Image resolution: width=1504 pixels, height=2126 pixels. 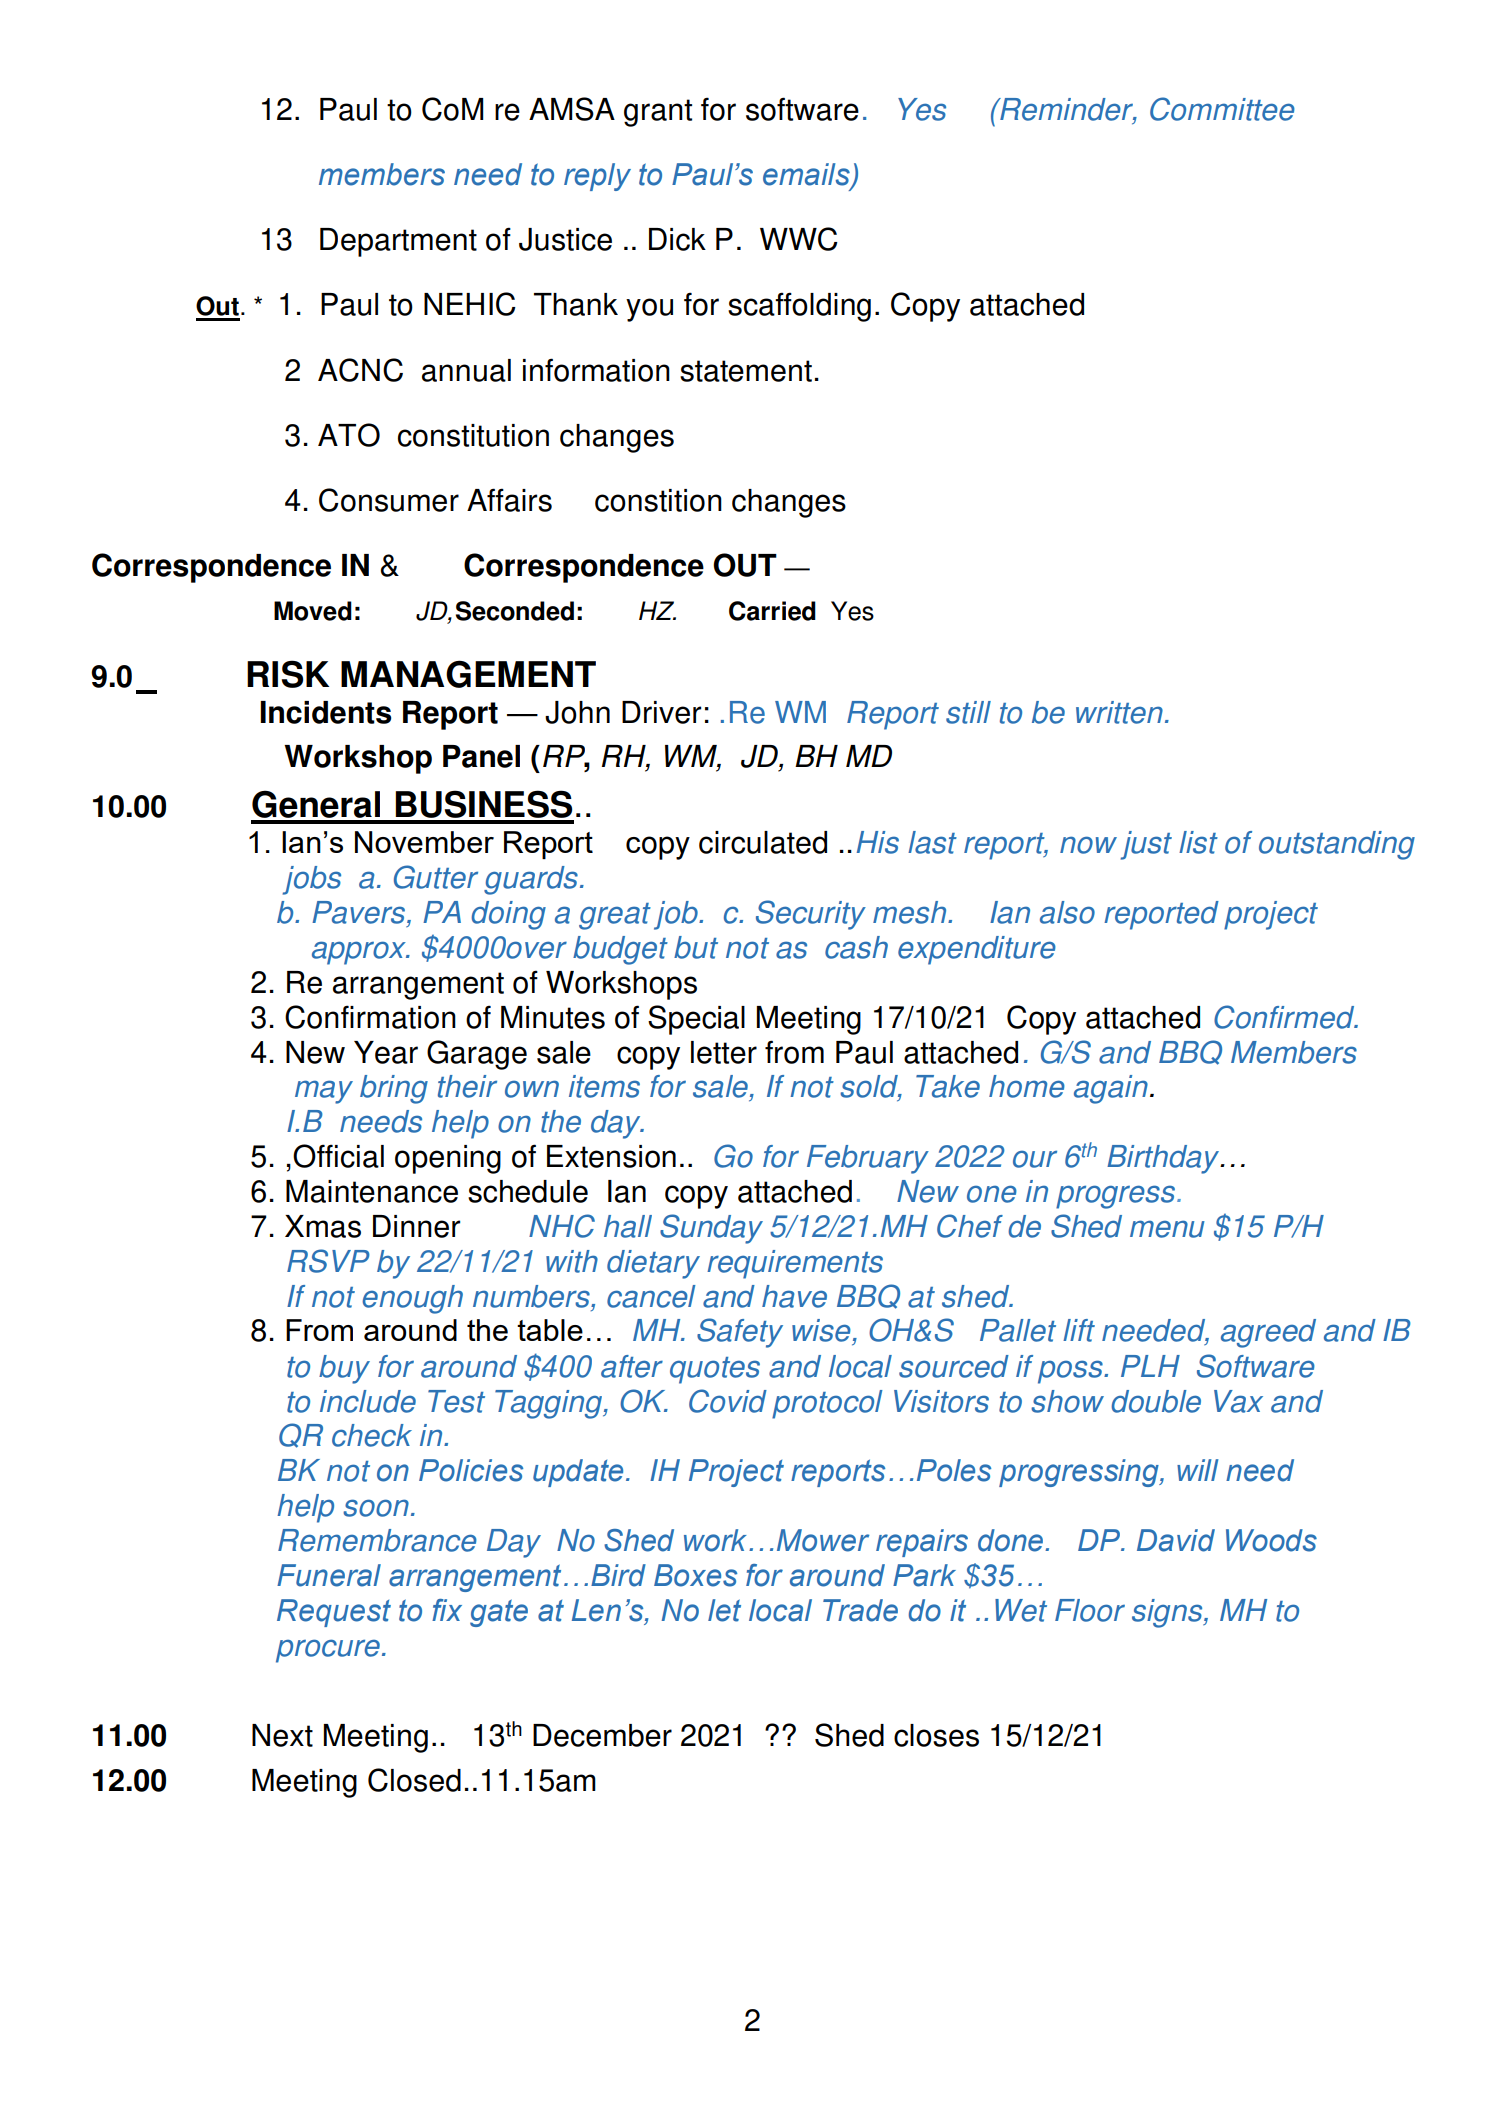 I want to click on emails, so click(x=807, y=175).
